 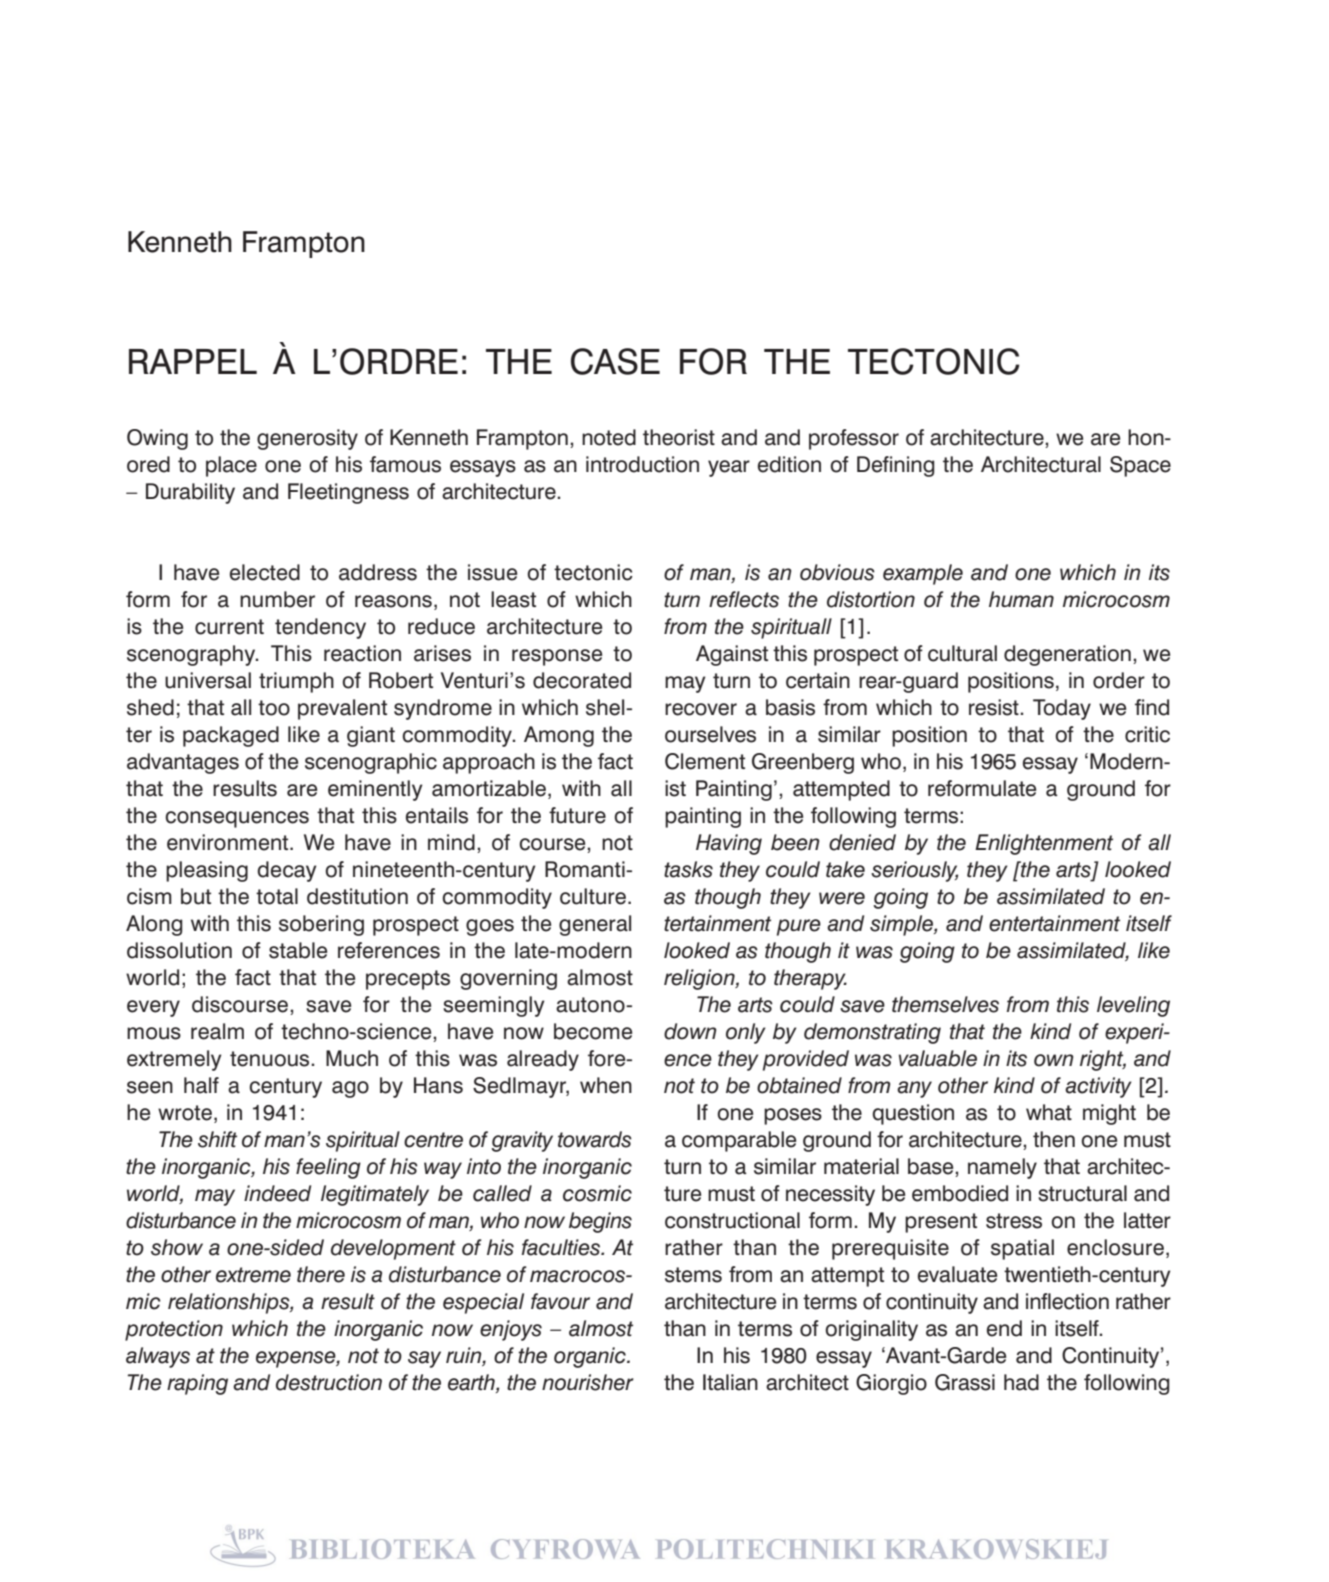 I want to click on decay, so click(x=287, y=871).
